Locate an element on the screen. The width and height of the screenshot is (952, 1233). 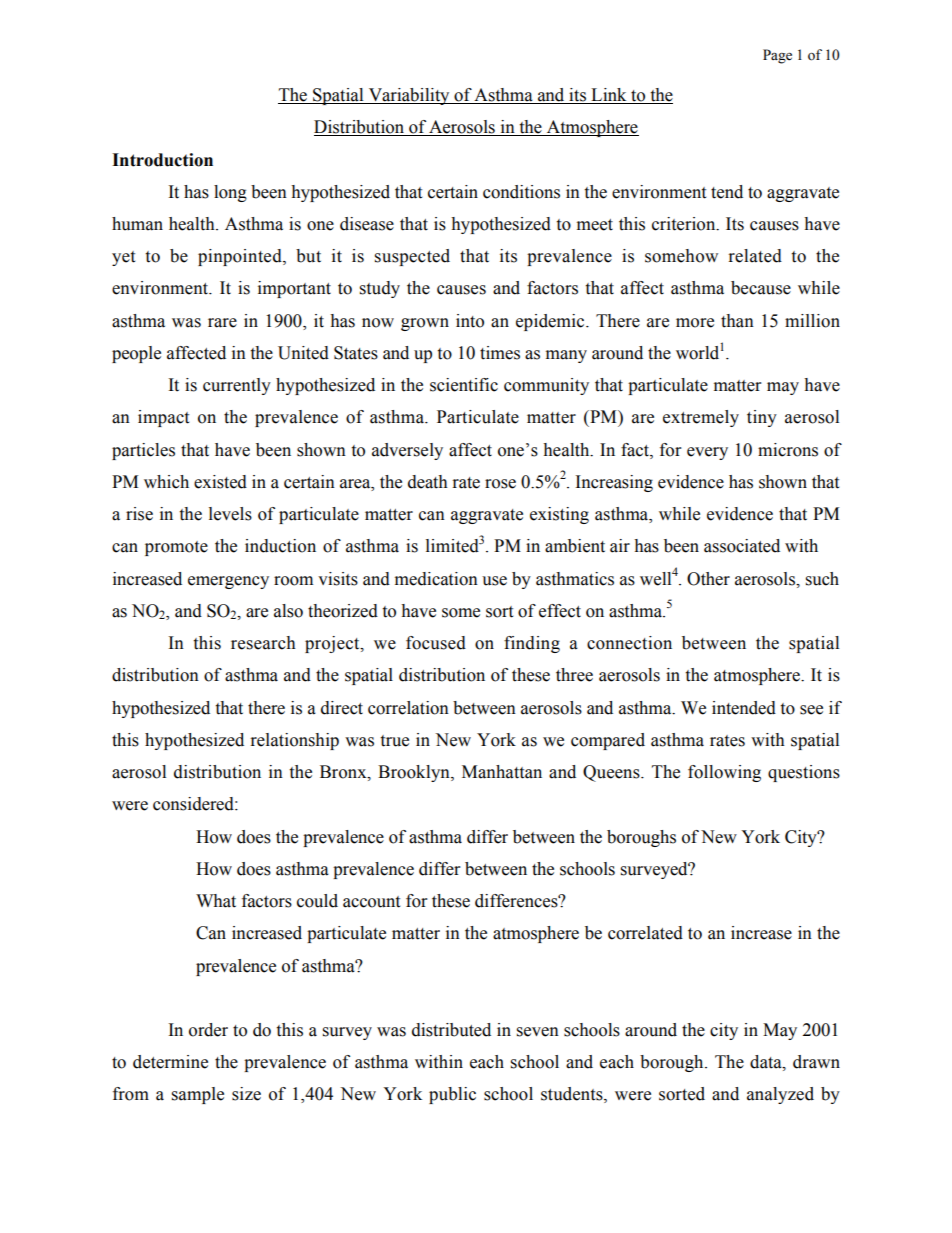
public is located at coordinates (452, 1095).
